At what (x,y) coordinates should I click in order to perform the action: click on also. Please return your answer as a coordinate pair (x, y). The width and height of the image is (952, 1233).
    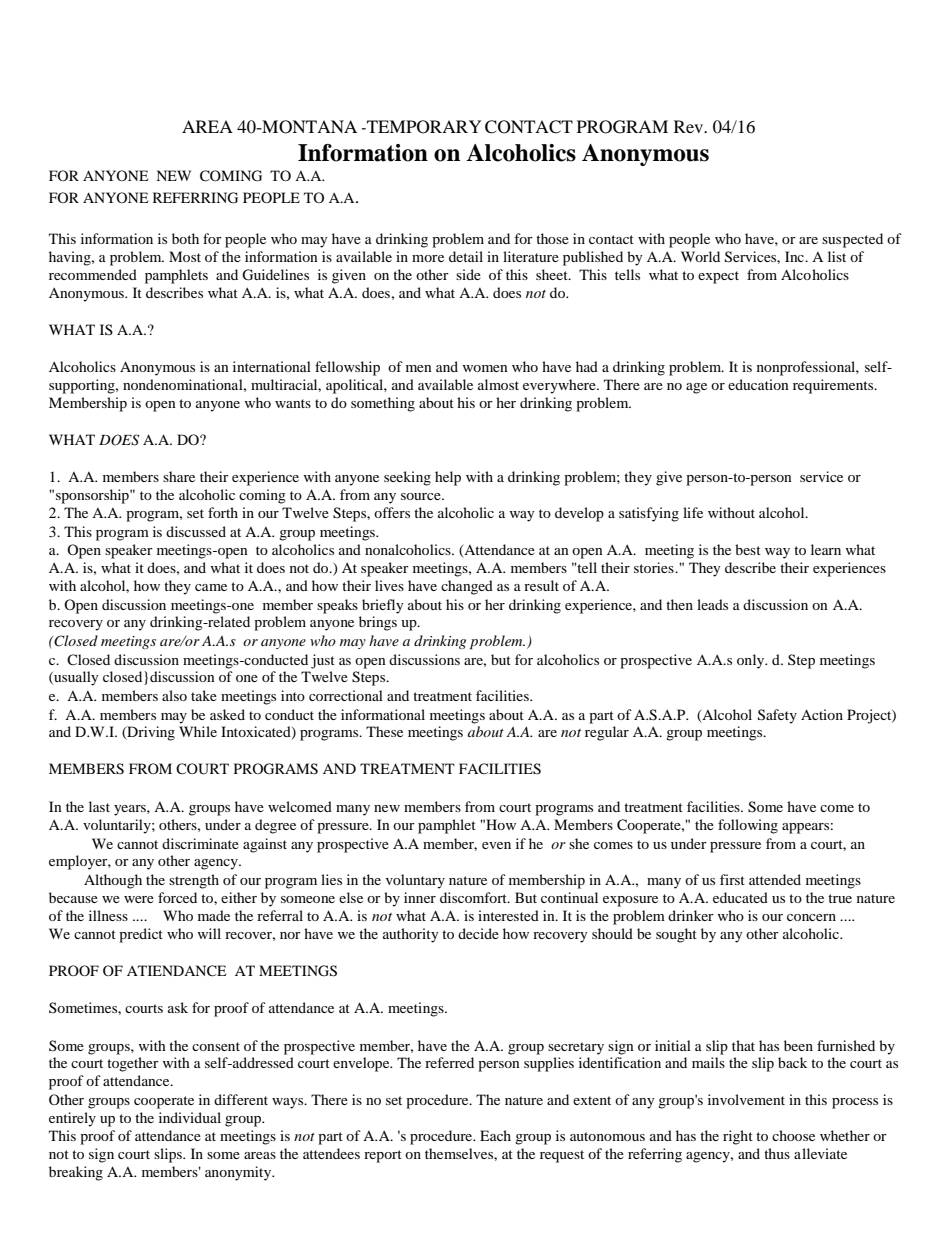
    Looking at the image, I should click on (174, 695).
